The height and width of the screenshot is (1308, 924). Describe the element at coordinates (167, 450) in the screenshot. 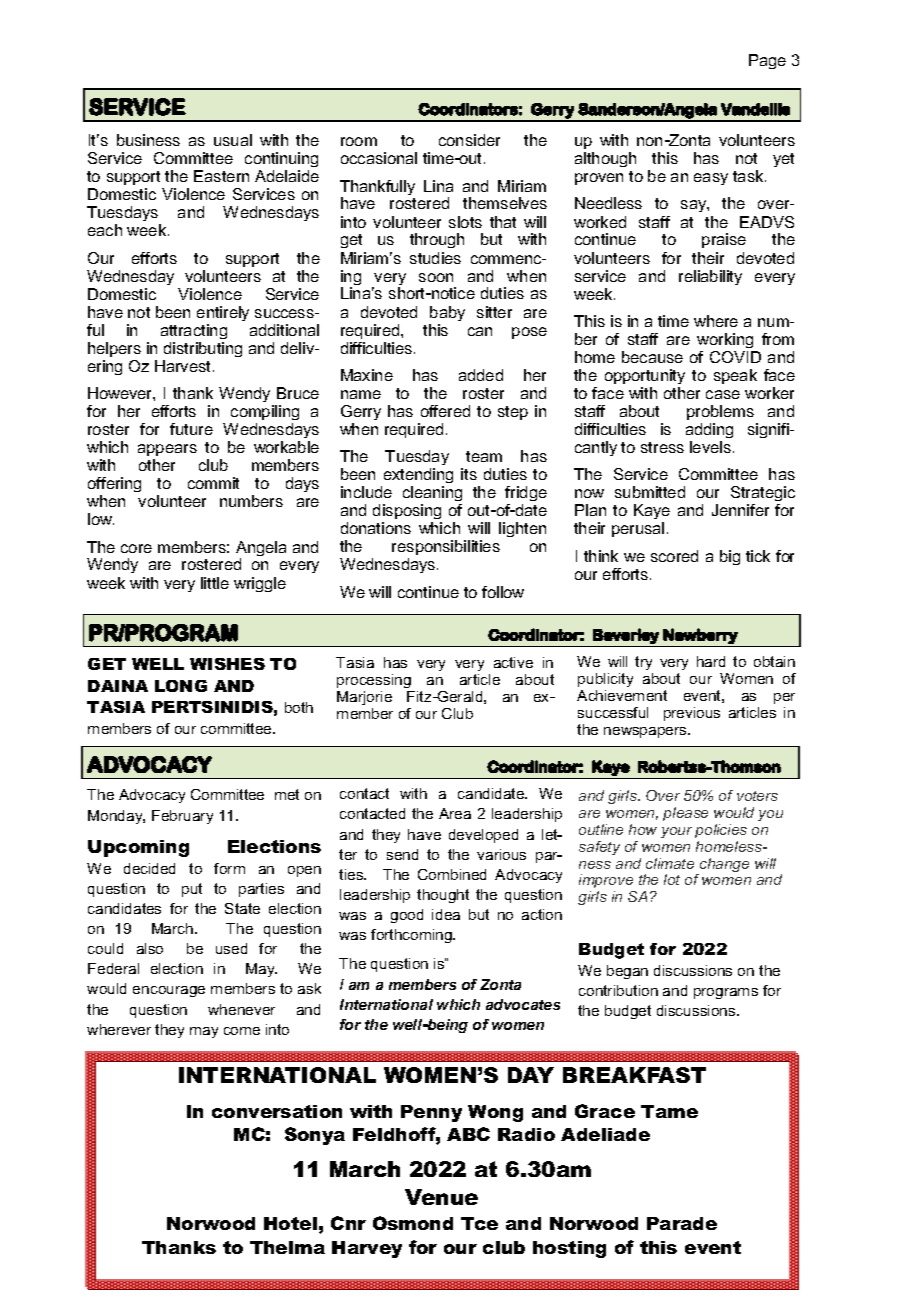

I see `appears` at that location.
